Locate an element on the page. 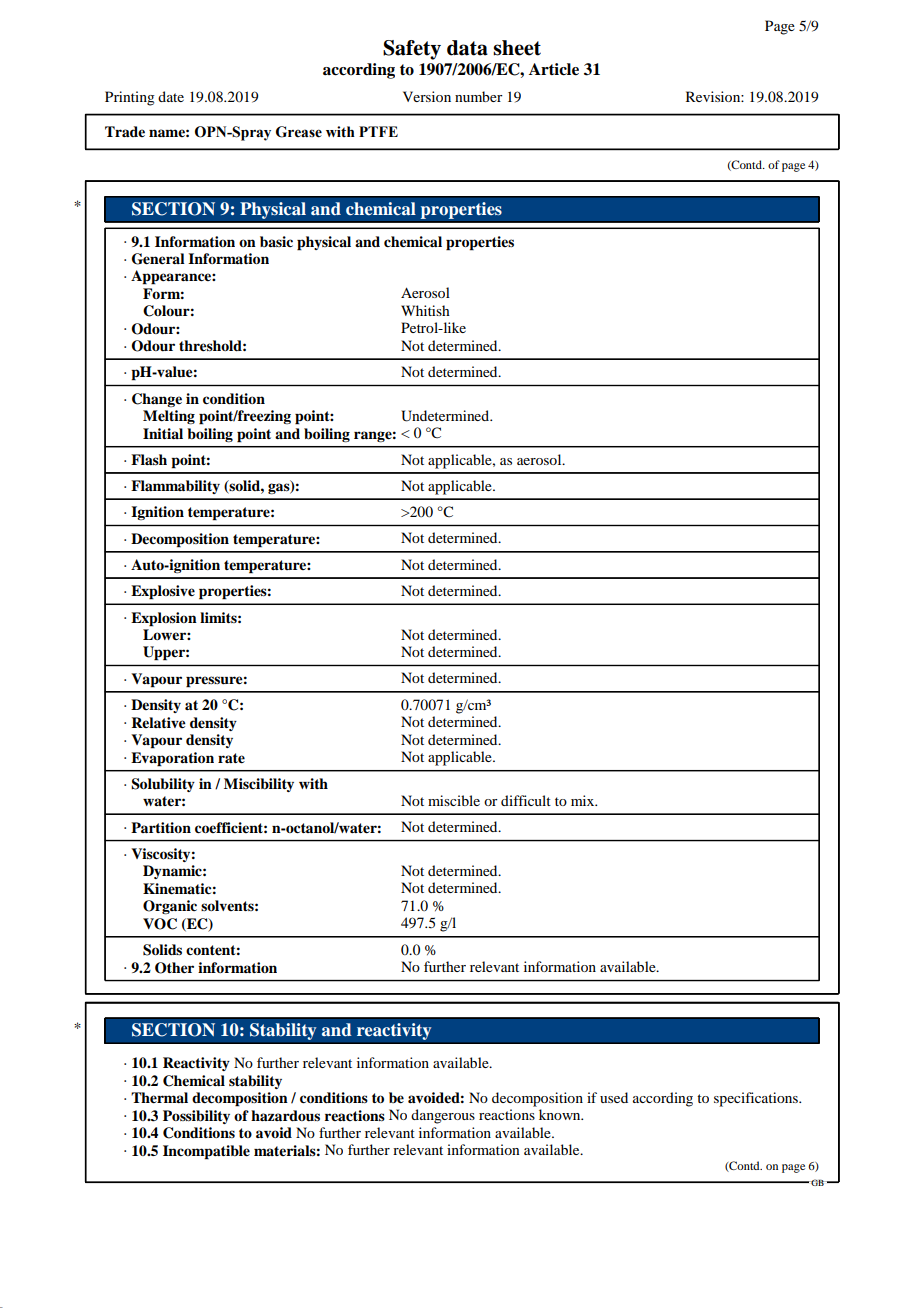 This document has height=1308, width=924. mix is located at coordinates (584, 800).
